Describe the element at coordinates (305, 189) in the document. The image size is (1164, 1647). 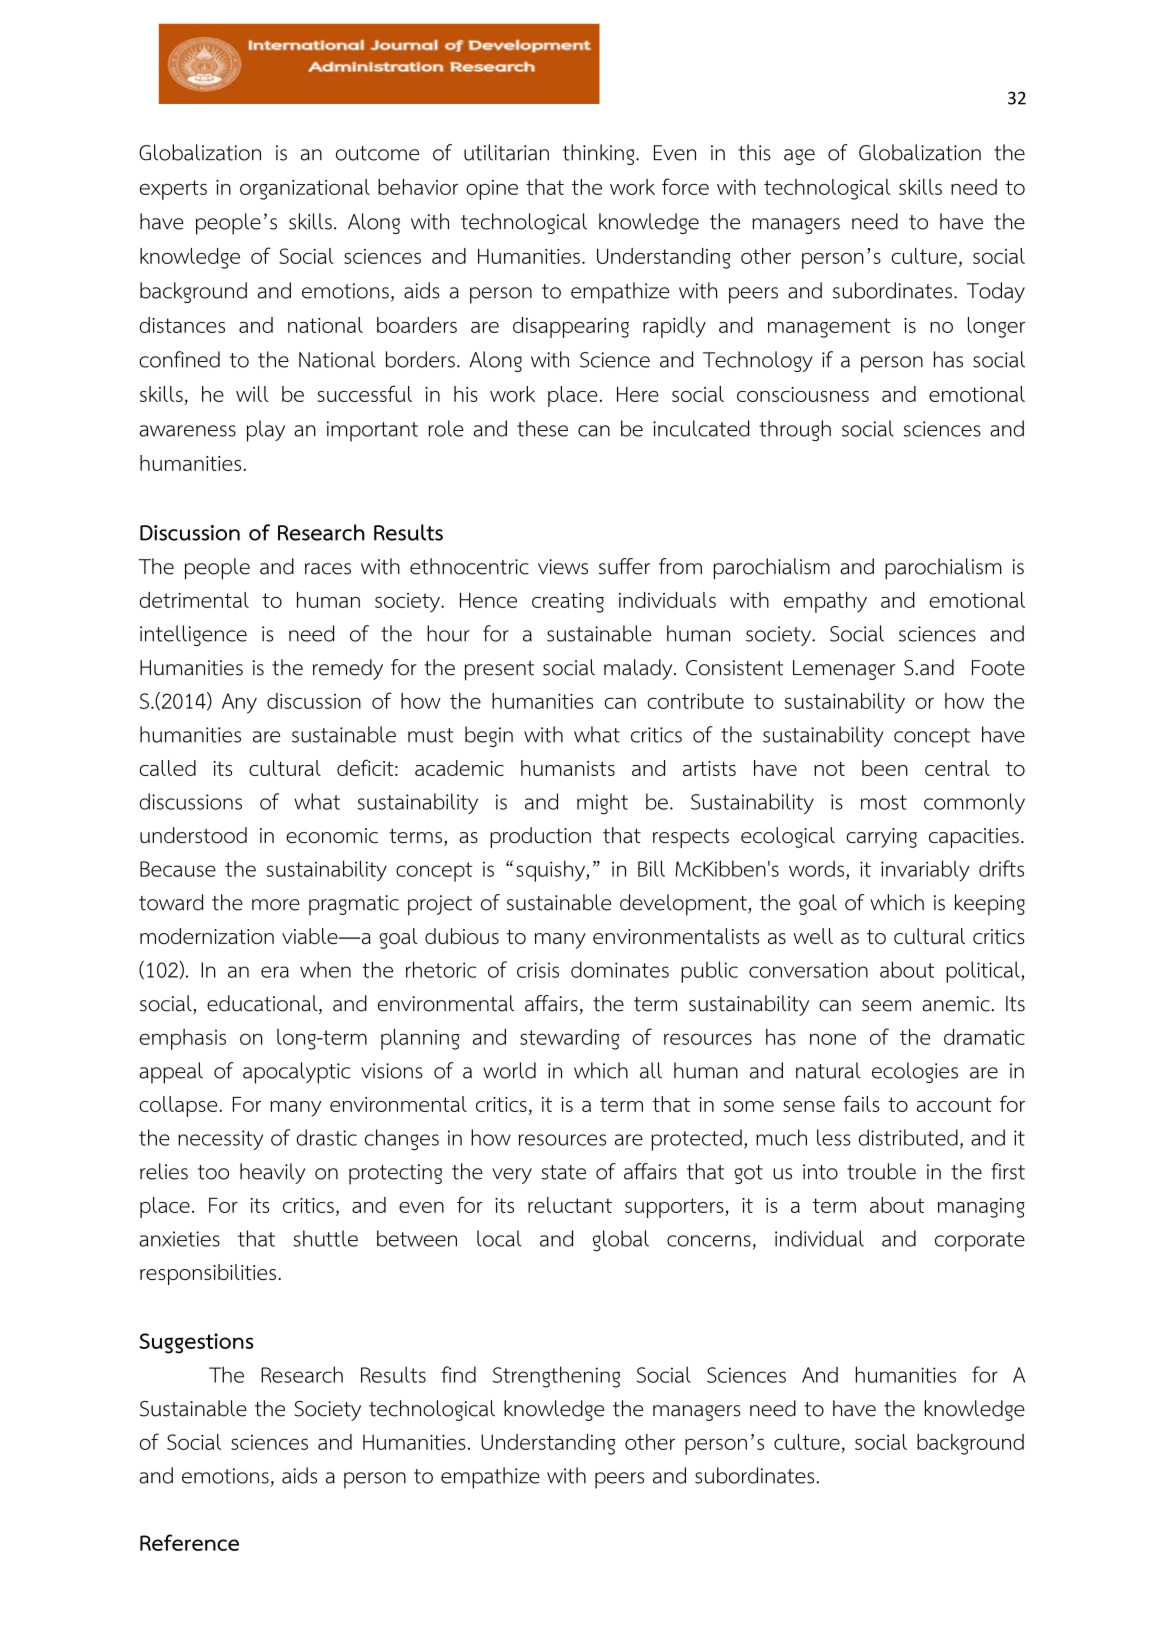
I see `organizational` at that location.
